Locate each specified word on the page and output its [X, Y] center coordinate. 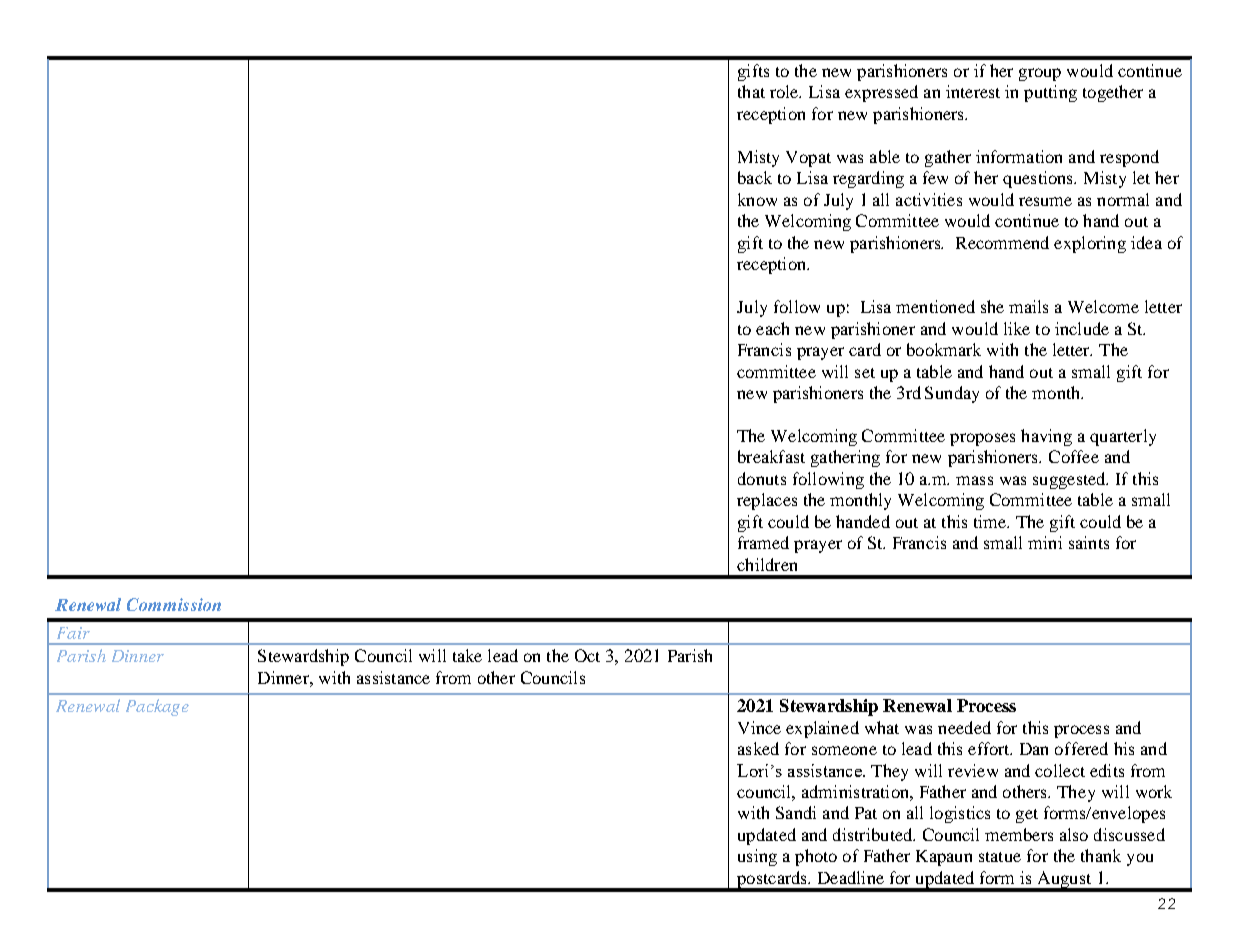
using [757, 857]
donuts [762, 478]
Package [157, 707]
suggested [1070, 480]
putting [1050, 93]
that [751, 91]
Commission [174, 604]
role [785, 91]
